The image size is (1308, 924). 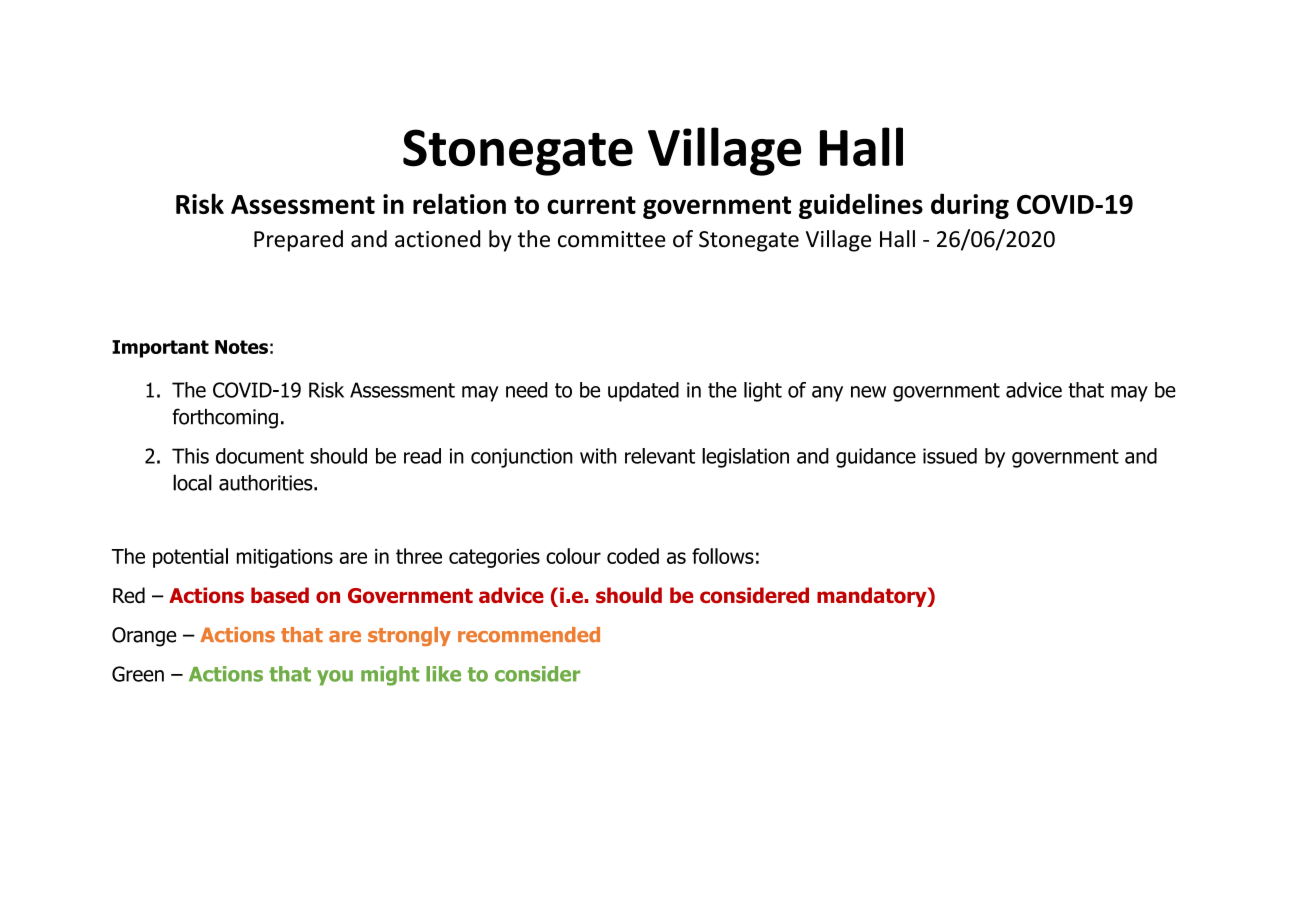 I want to click on guidelines, so click(x=861, y=206).
